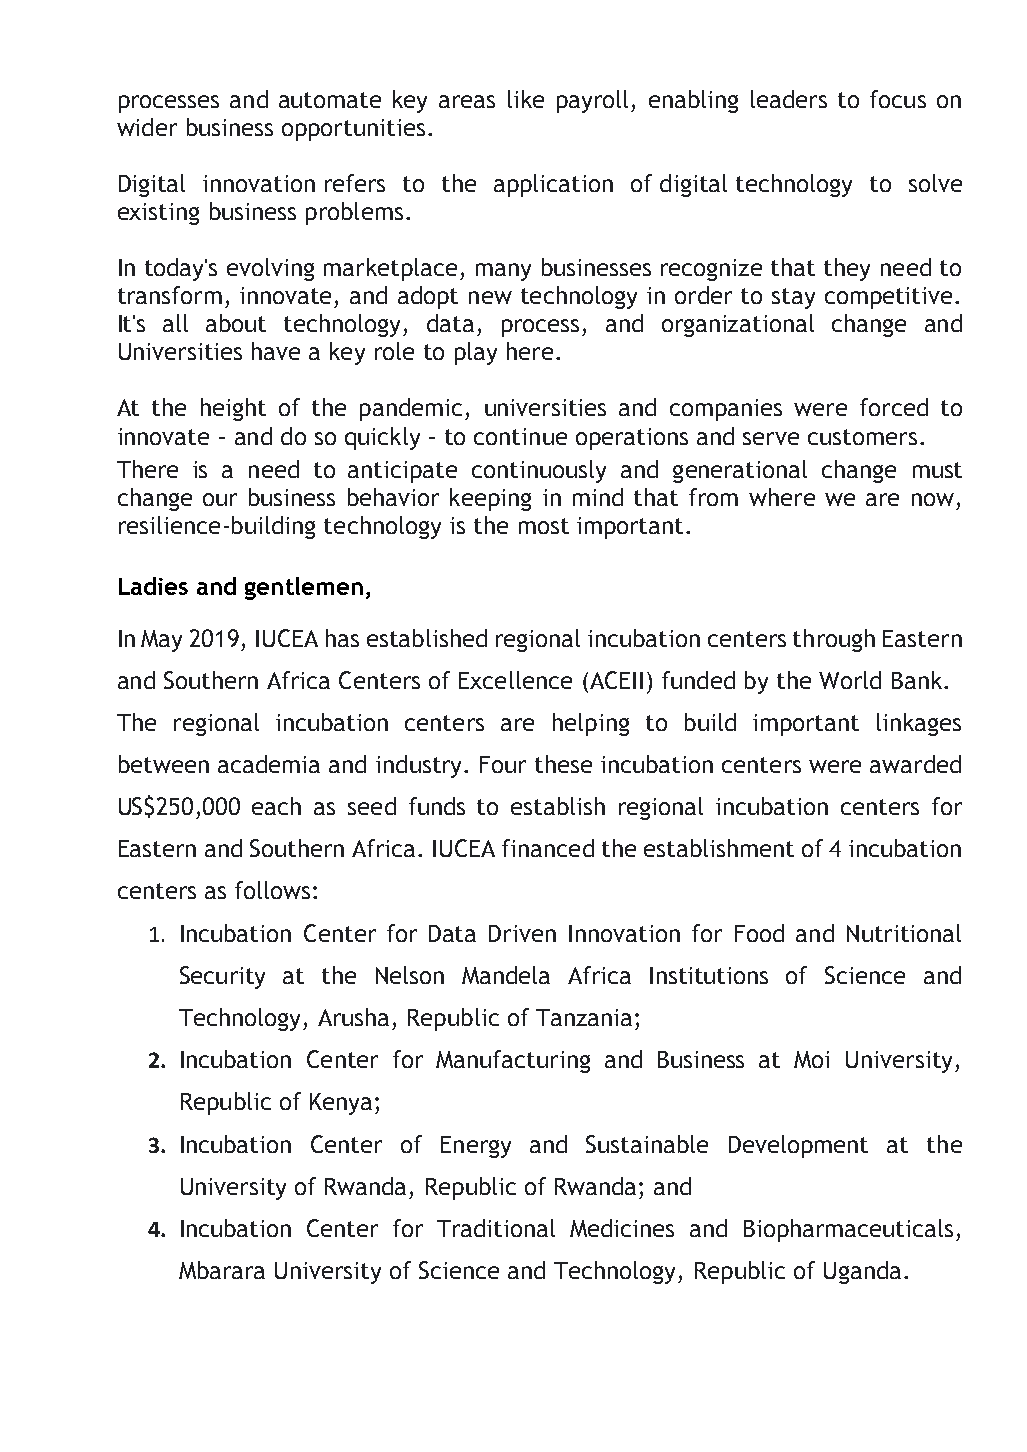 The image size is (1027, 1452). Describe the element at coordinates (850, 680) in the document. I see `World` at that location.
